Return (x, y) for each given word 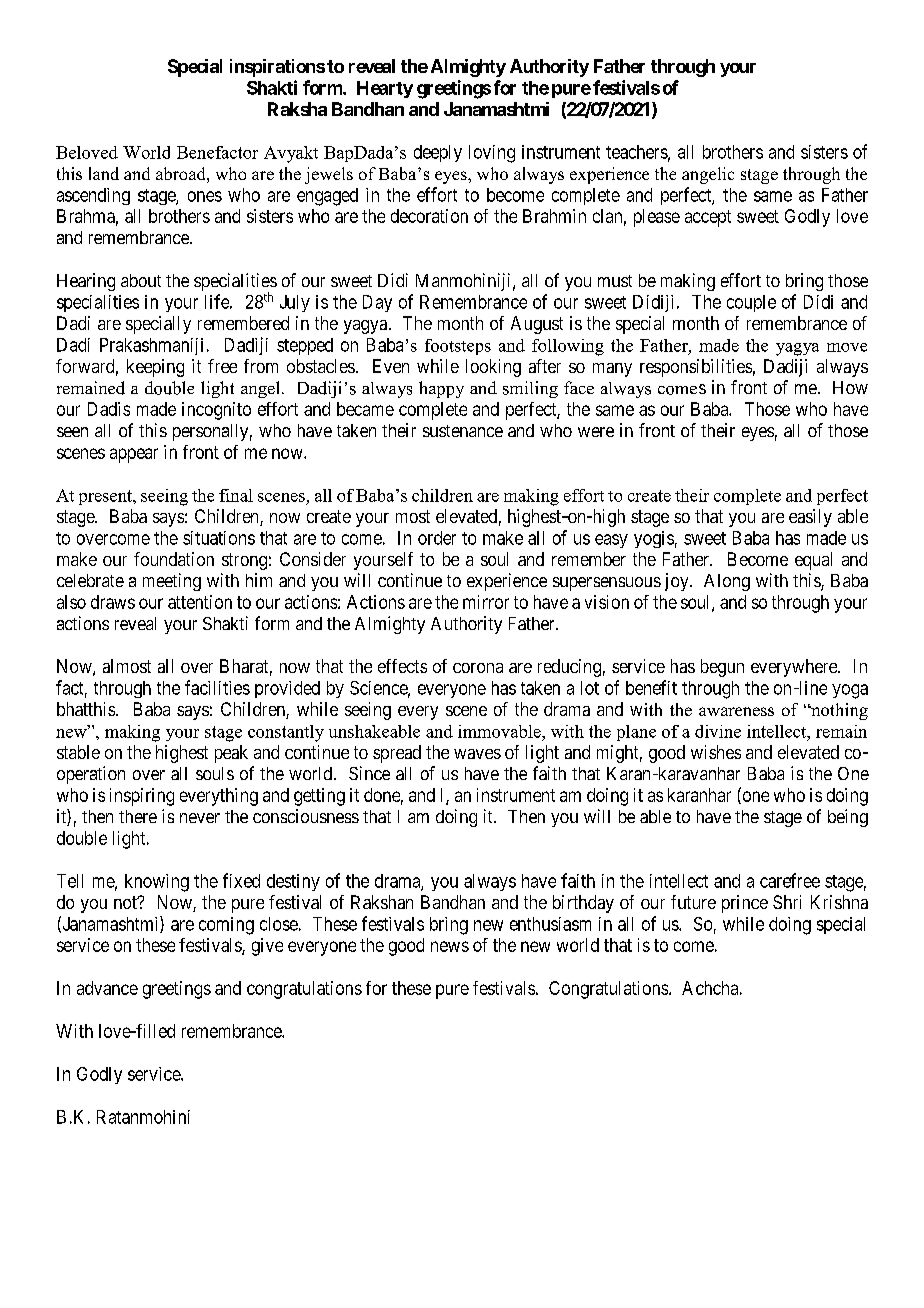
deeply (438, 153)
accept (708, 218)
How (850, 387)
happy (441, 389)
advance (107, 988)
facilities (217, 687)
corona (478, 668)
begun (722, 668)
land (104, 173)
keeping (155, 368)
